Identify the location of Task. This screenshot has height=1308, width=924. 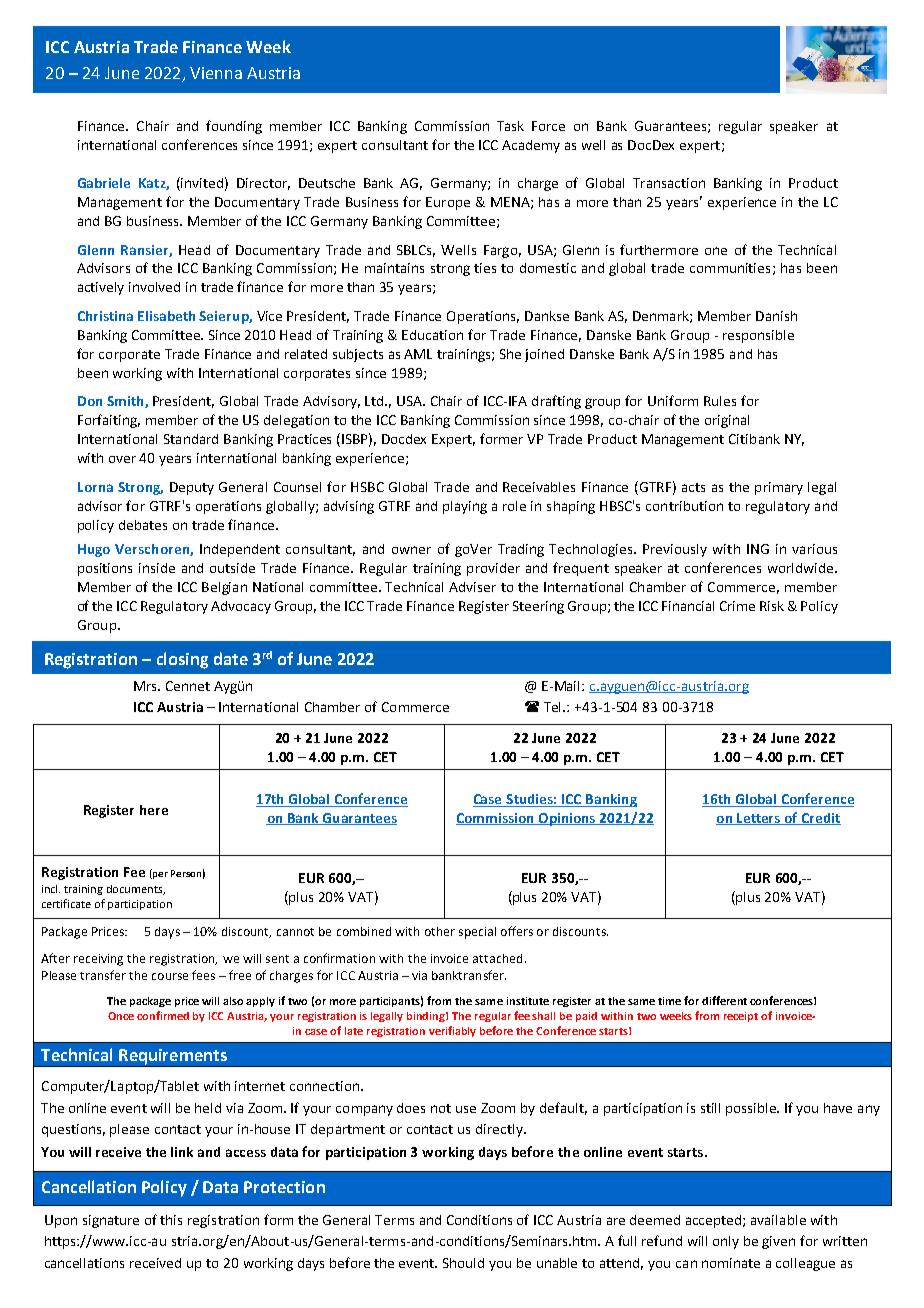
(510, 126).
